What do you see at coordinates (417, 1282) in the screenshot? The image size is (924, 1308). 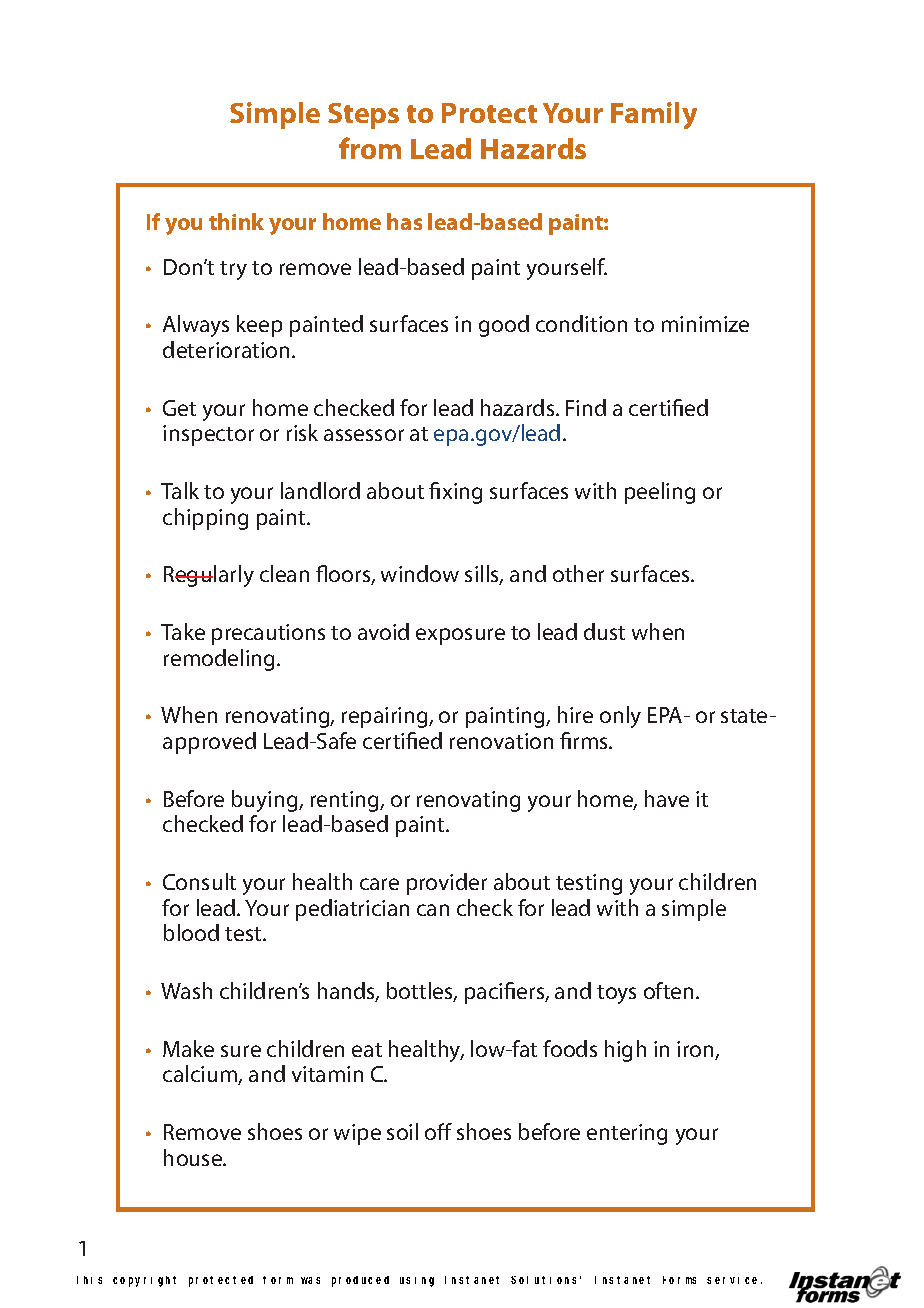 I see `using` at bounding box center [417, 1282].
